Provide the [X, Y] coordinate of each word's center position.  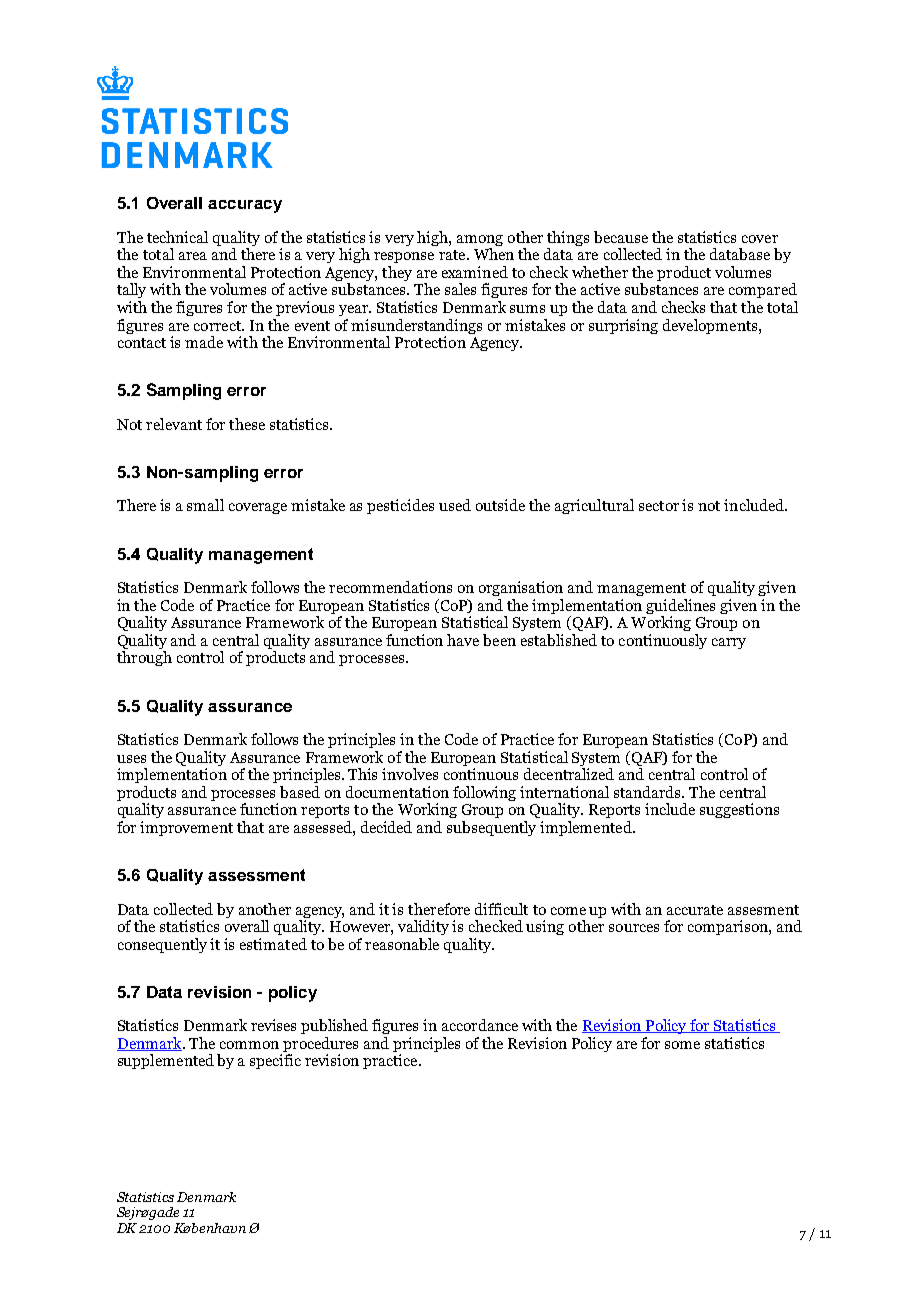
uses [131, 759]
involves [410, 774]
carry [729, 643]
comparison [729, 927]
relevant [174, 424]
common [249, 1045]
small [205, 505]
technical [177, 237]
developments [711, 326]
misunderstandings [416, 326]
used [455, 505]
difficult [501, 909]
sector [659, 506]
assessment [256, 875]
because [621, 237]
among [480, 242]
